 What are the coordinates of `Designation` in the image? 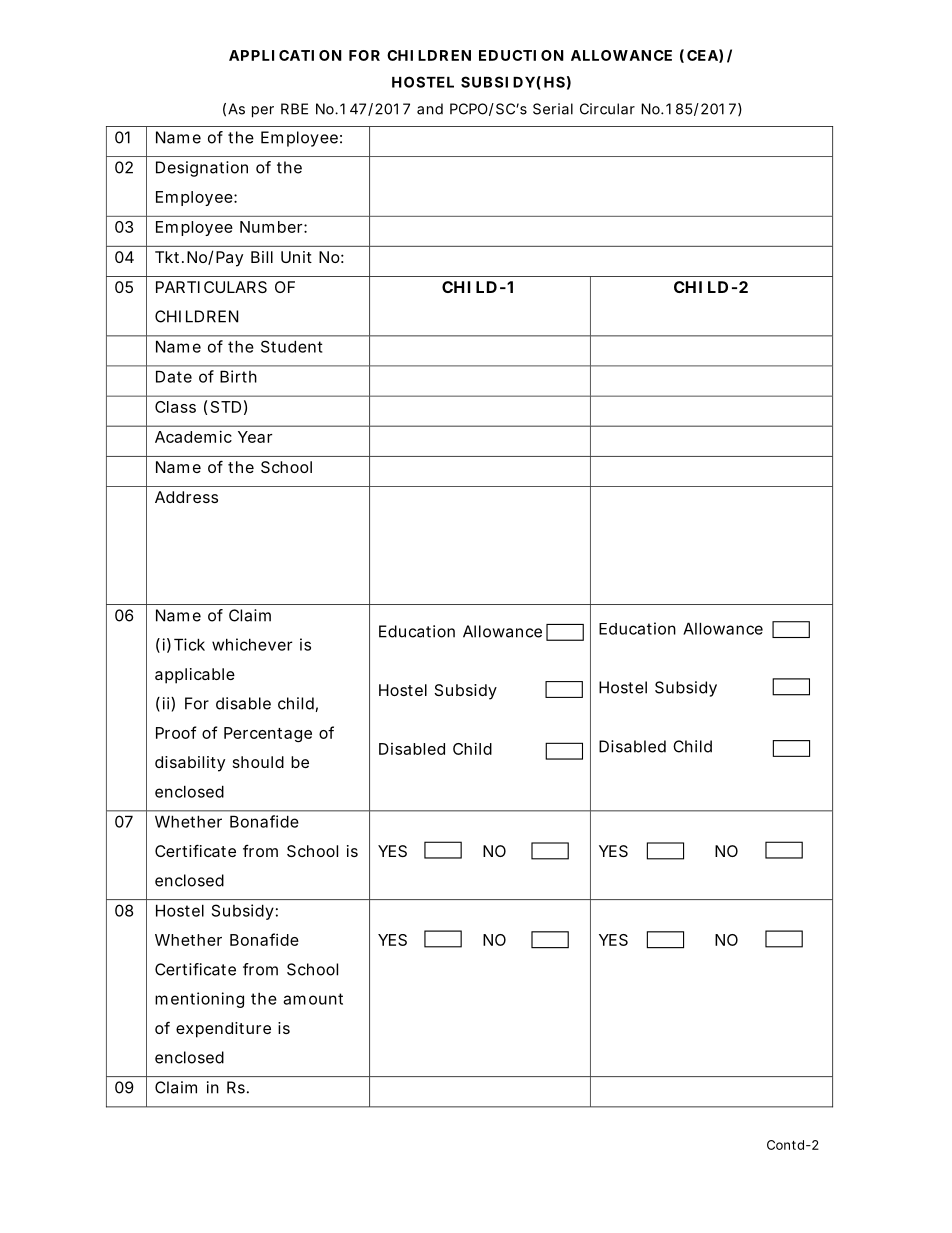 It's located at (202, 169).
